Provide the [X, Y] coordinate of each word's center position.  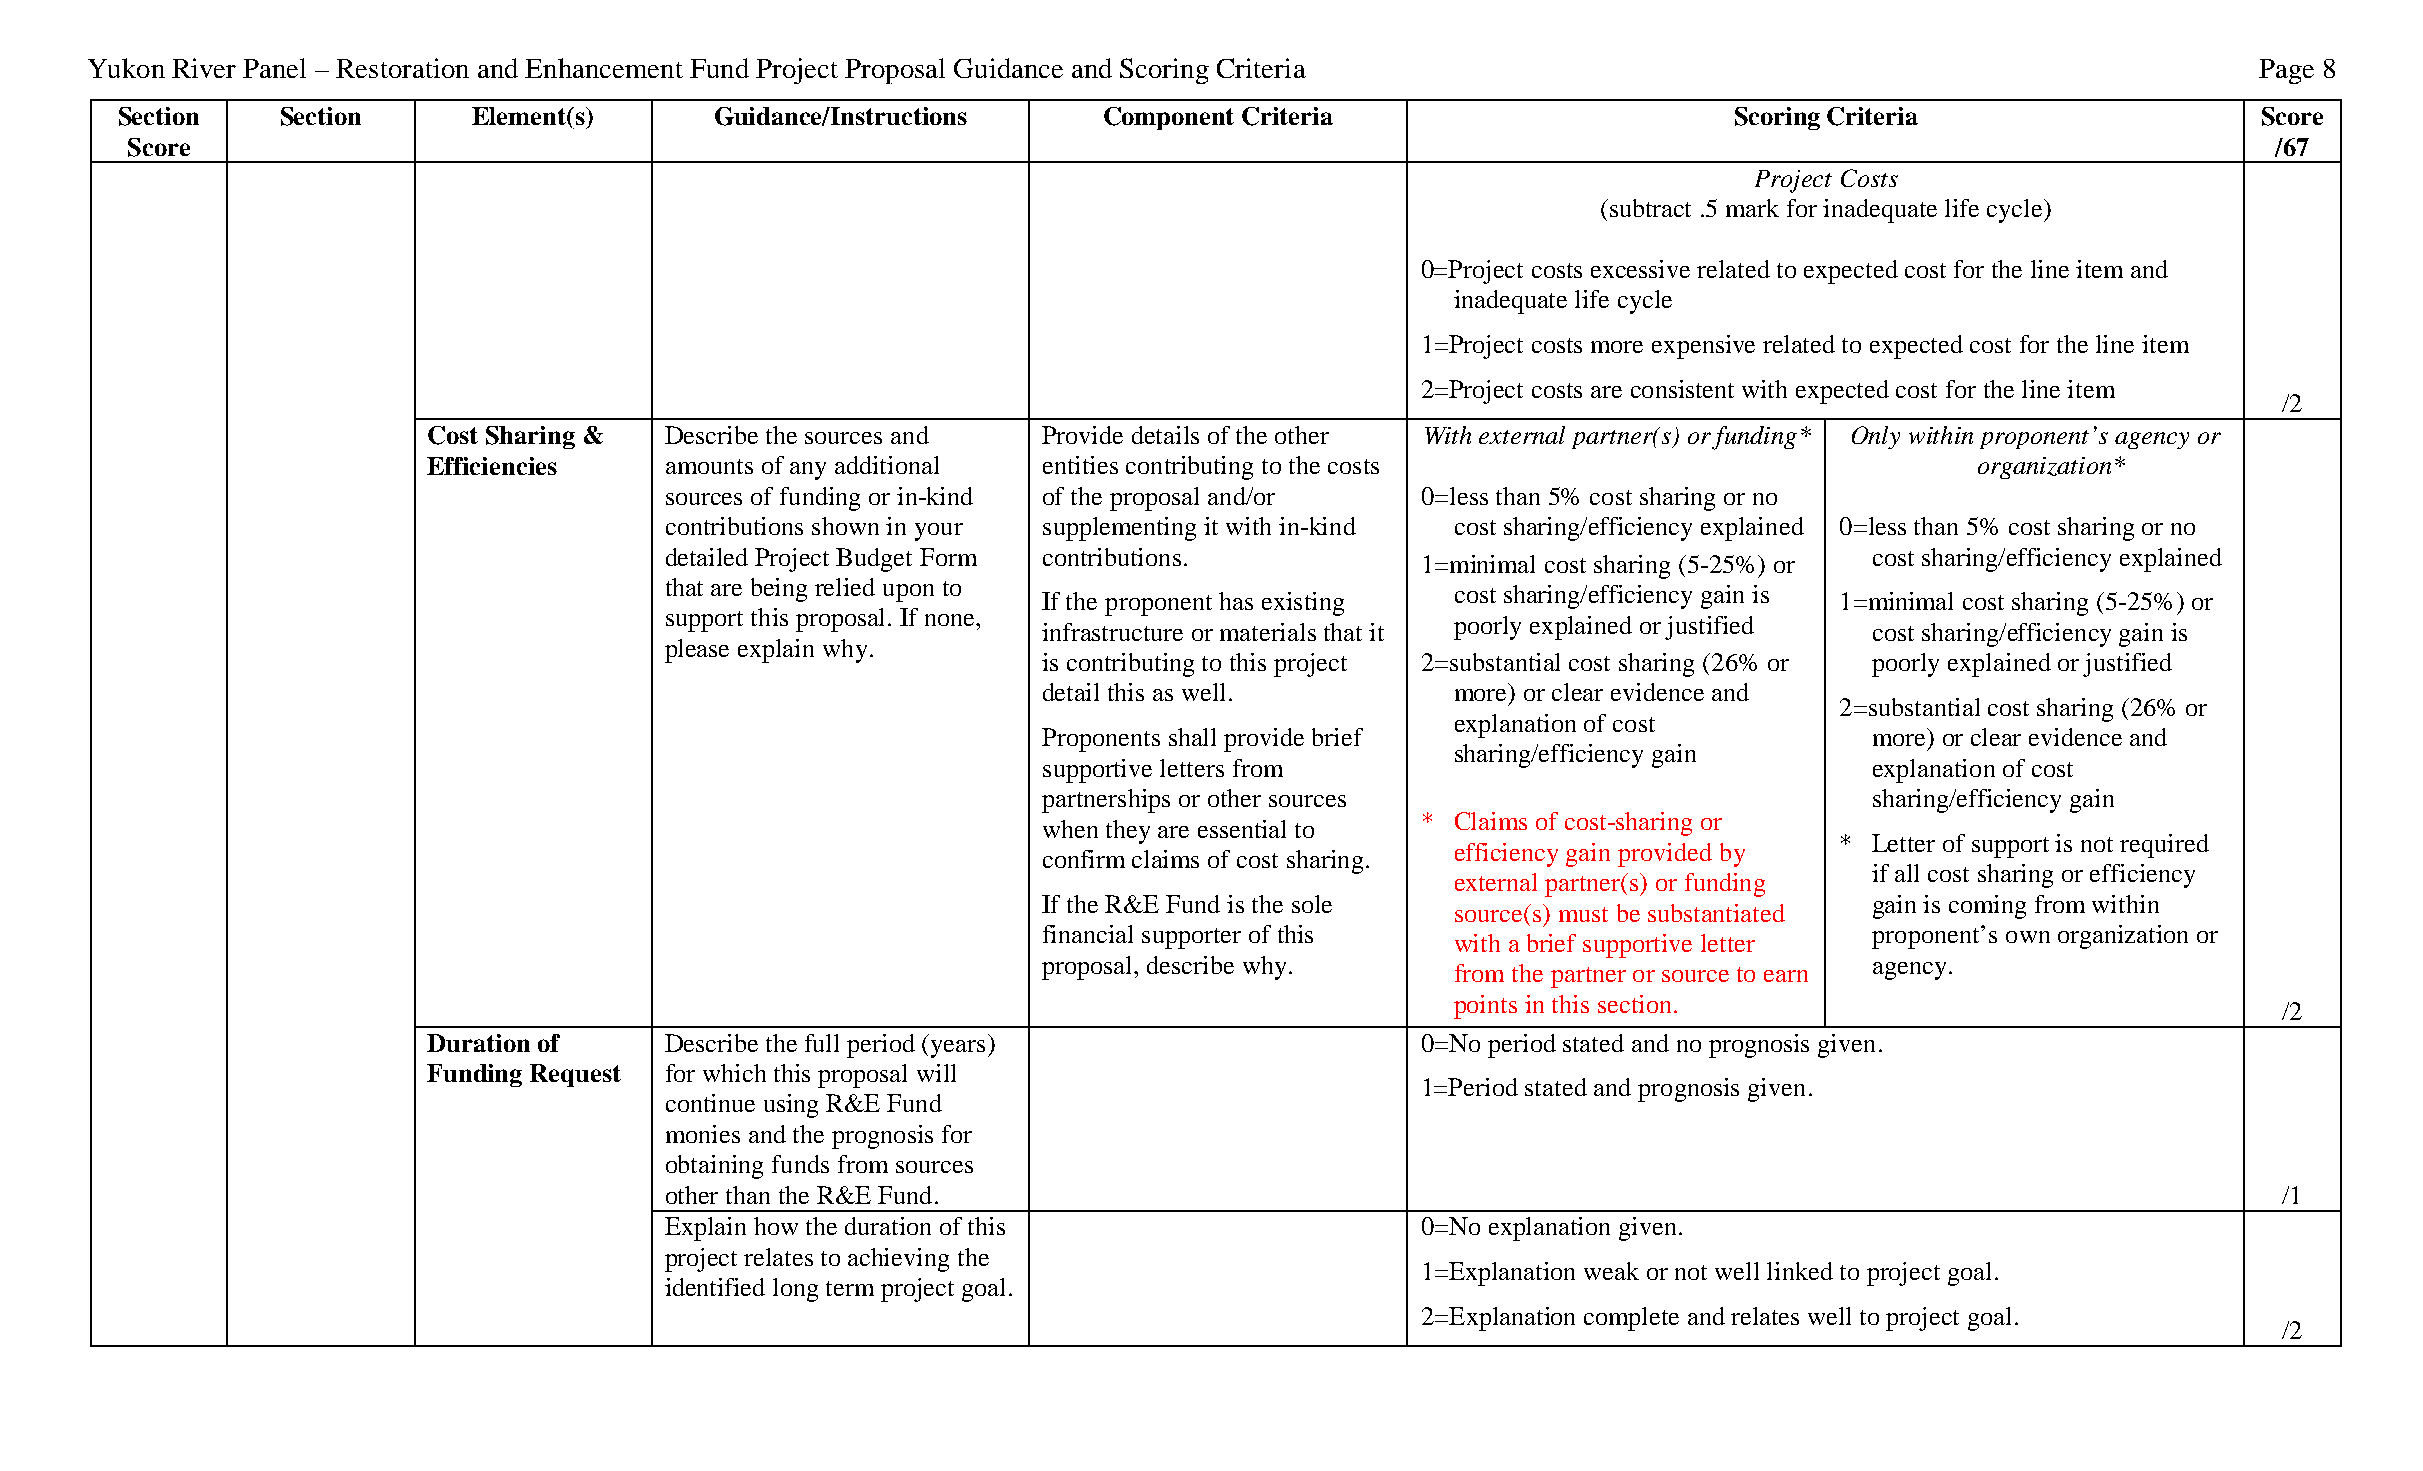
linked [1800, 1271]
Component [1169, 118]
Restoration [402, 68]
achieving [898, 1260]
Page [2286, 71]
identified [715, 1287]
